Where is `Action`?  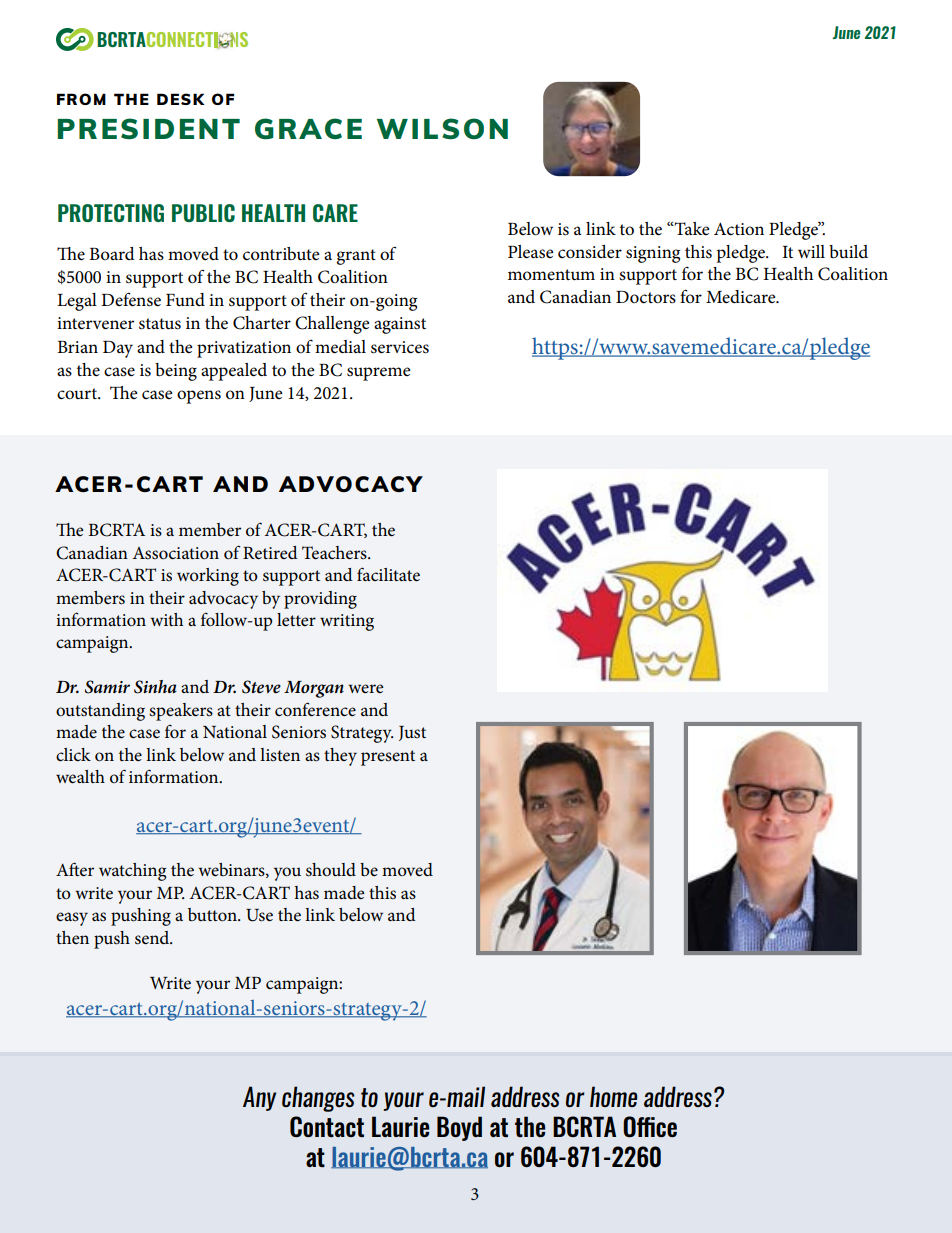
Action is located at coordinates (739, 229).
